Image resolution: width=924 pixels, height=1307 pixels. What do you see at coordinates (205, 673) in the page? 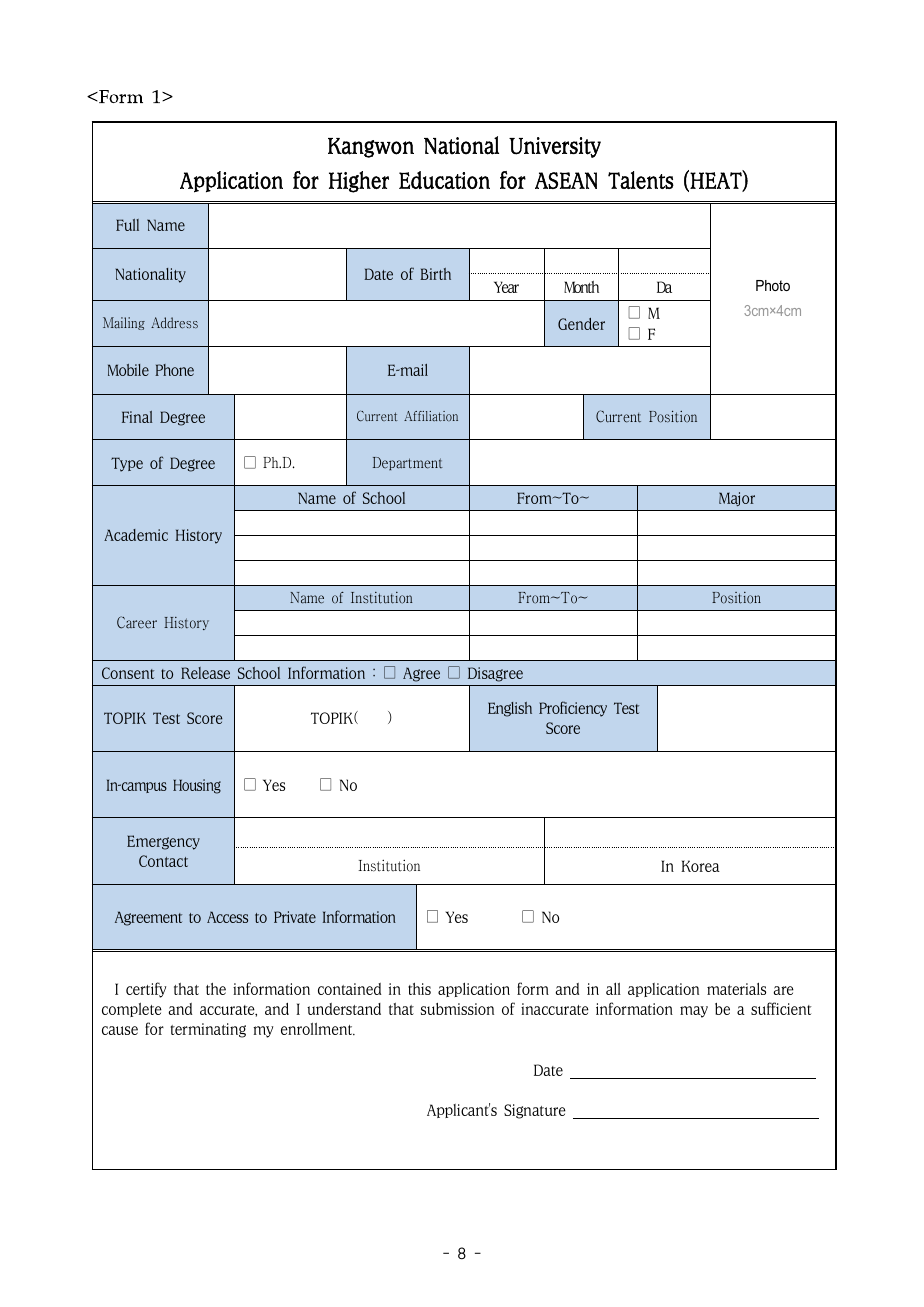
I see `Release` at bounding box center [205, 673].
